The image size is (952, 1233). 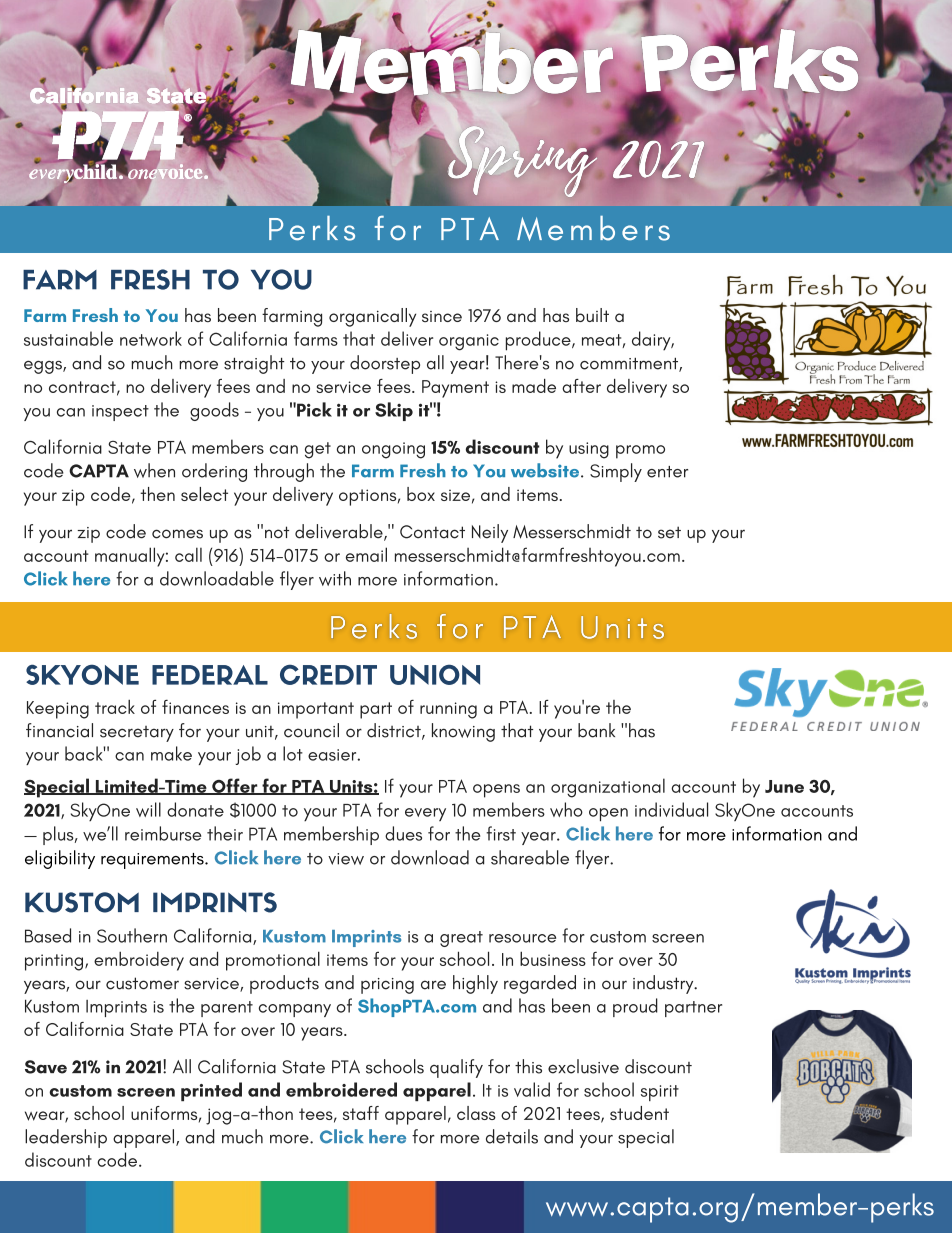 I want to click on network, so click(x=151, y=338).
